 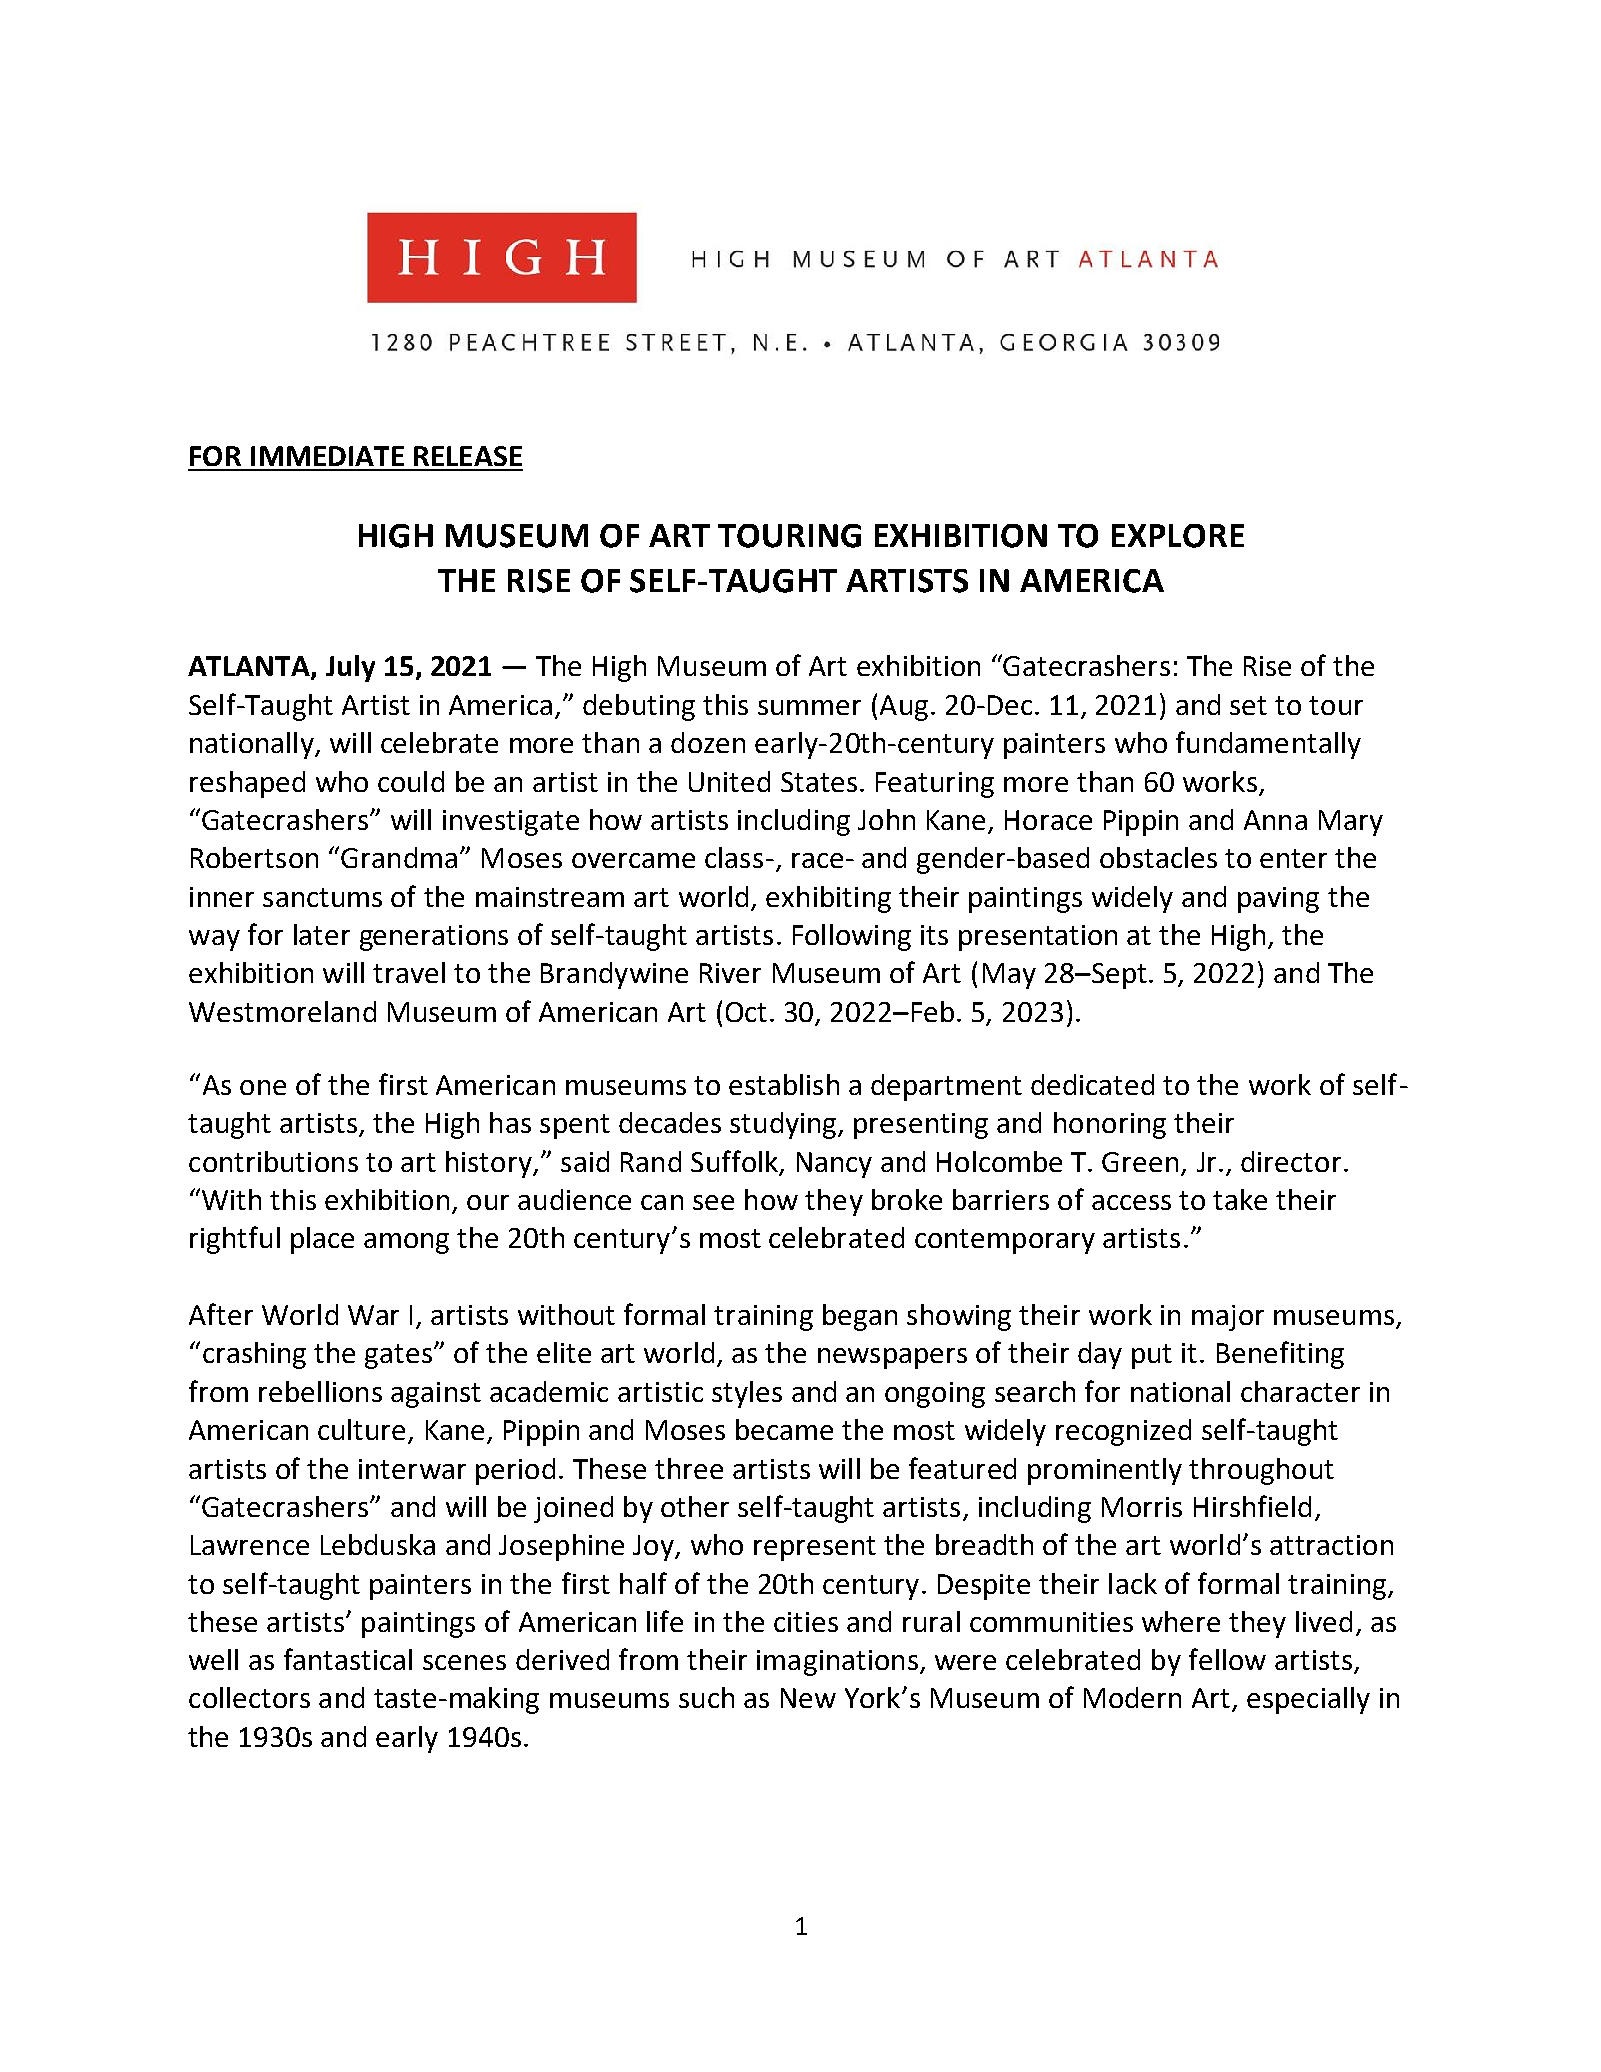 I want to click on fantastical, so click(x=348, y=1659).
